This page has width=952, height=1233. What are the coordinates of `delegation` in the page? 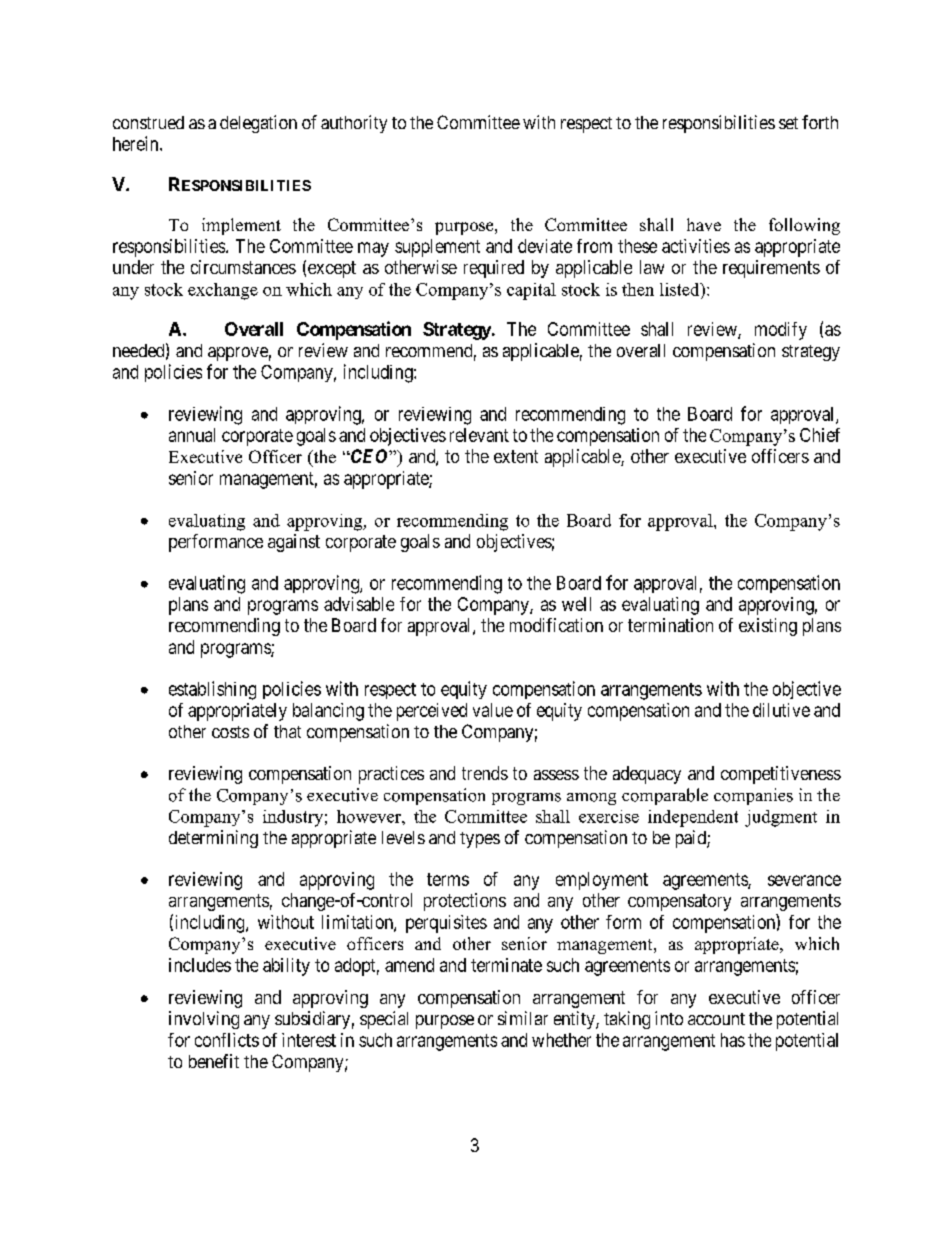 It's located at (258, 124).
